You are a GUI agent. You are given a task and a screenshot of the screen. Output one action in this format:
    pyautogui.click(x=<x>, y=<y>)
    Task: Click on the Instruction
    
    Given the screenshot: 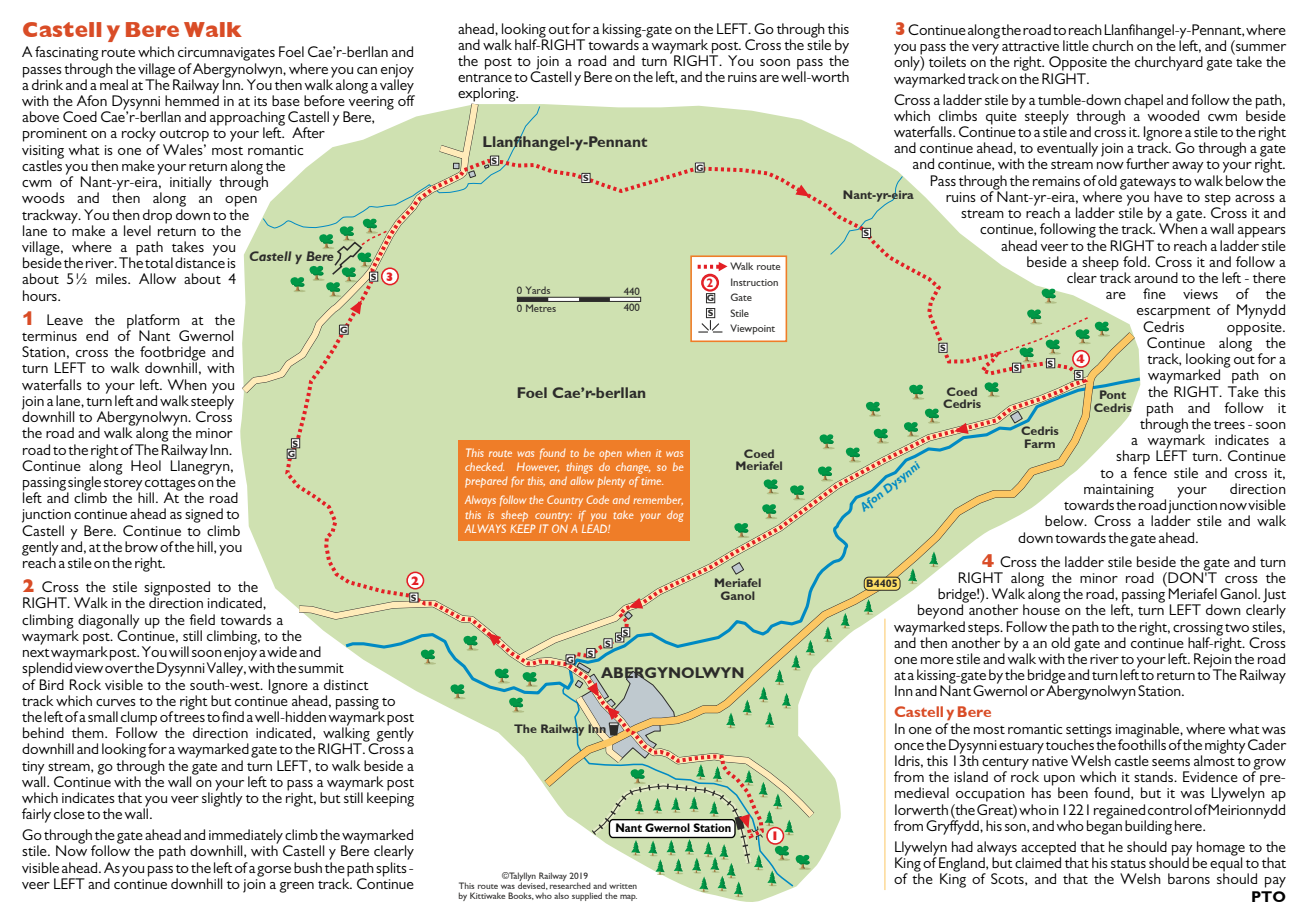 What is the action you would take?
    pyautogui.click(x=754, y=282)
